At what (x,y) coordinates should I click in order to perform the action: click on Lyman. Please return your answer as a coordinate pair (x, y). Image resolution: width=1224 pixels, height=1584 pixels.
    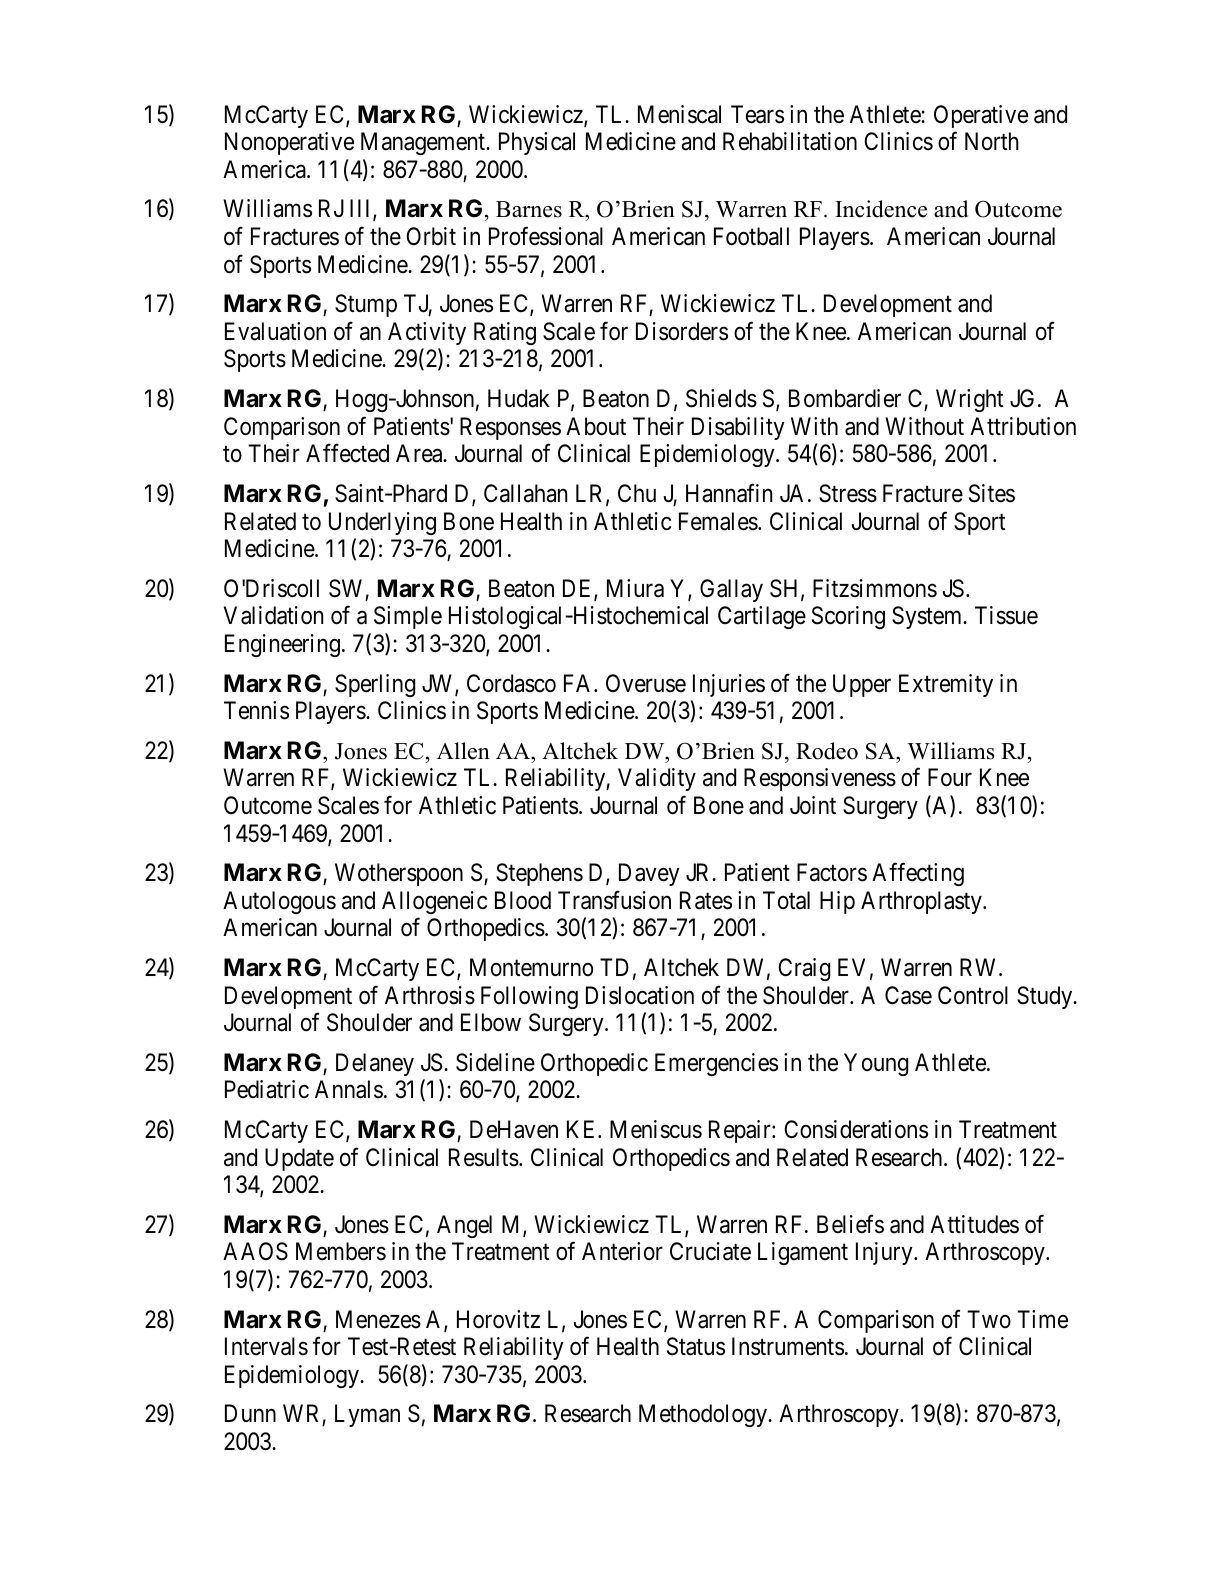
    Looking at the image, I should click on (367, 1416).
